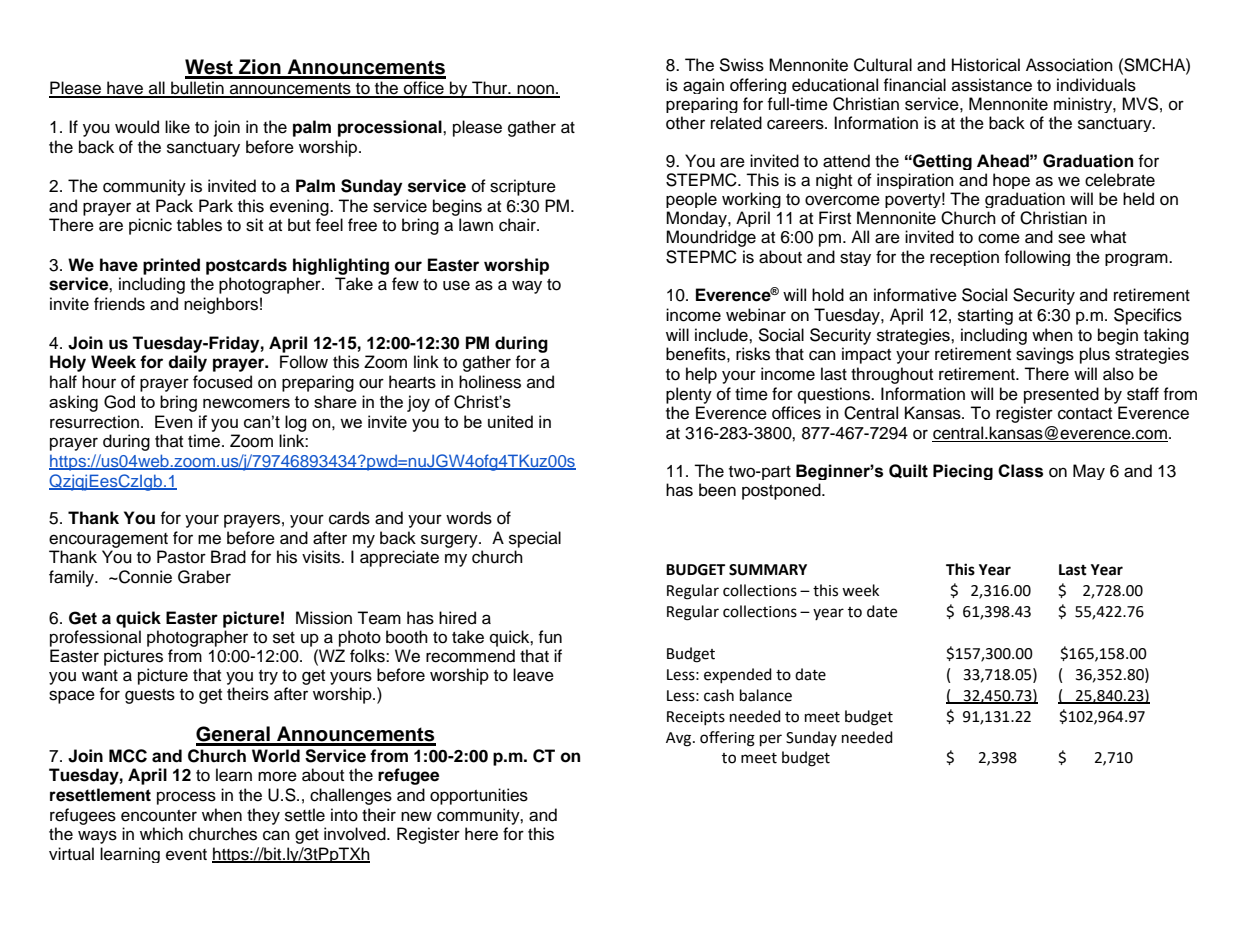 This document has width=1233, height=952. I want to click on special, so click(535, 539).
